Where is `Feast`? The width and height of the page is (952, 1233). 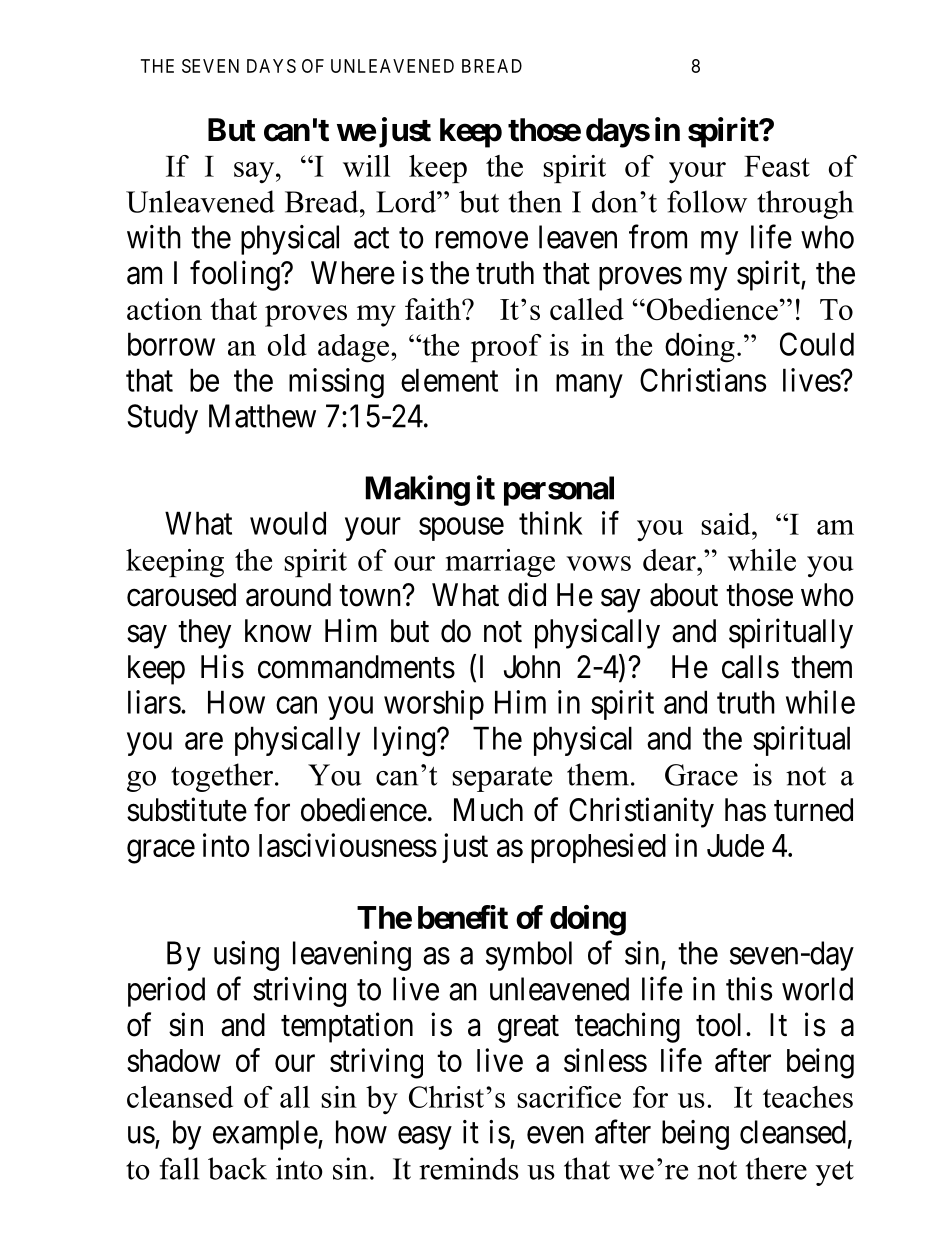 Feast is located at coordinates (777, 166).
